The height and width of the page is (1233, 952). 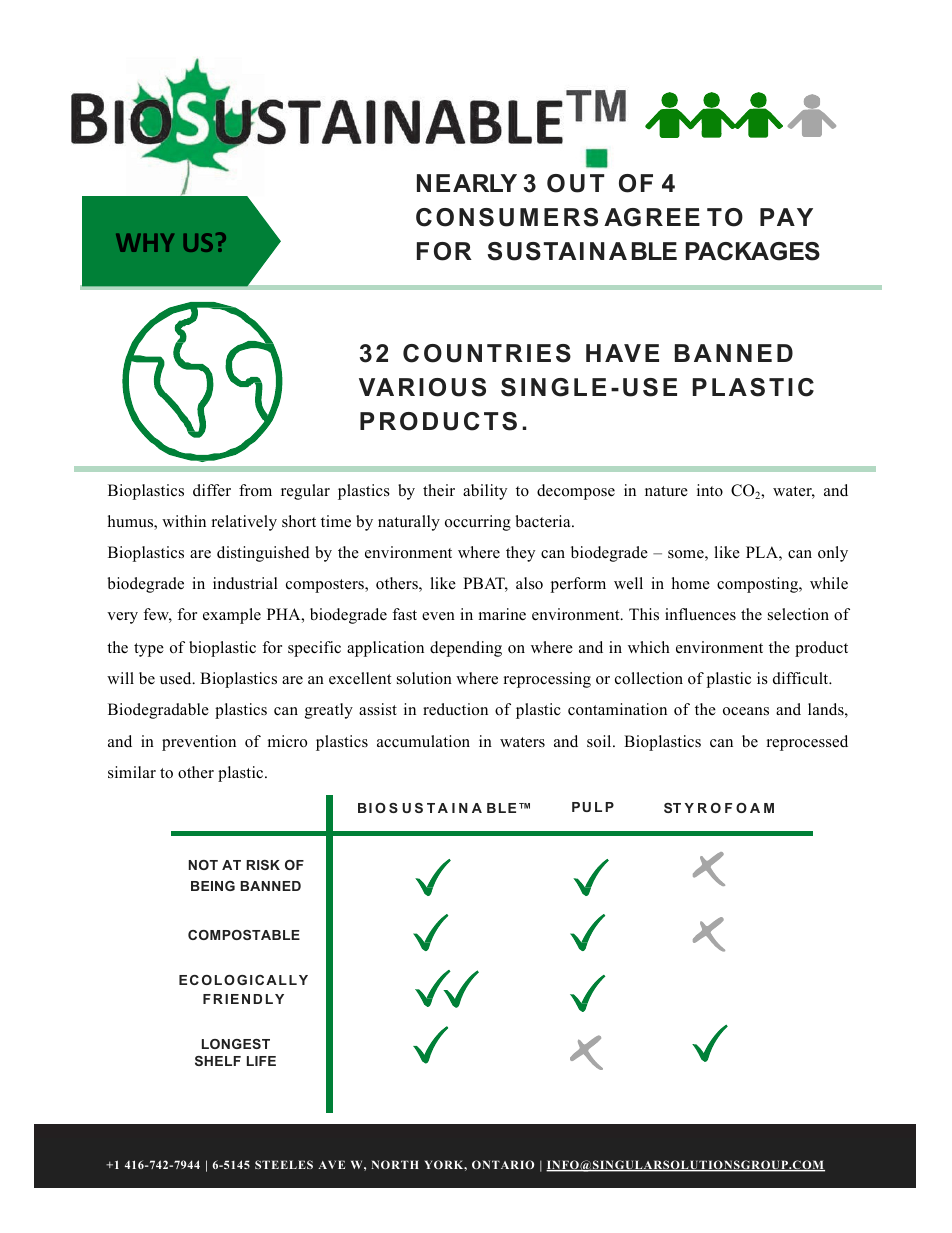 I want to click on used, so click(x=177, y=678).
